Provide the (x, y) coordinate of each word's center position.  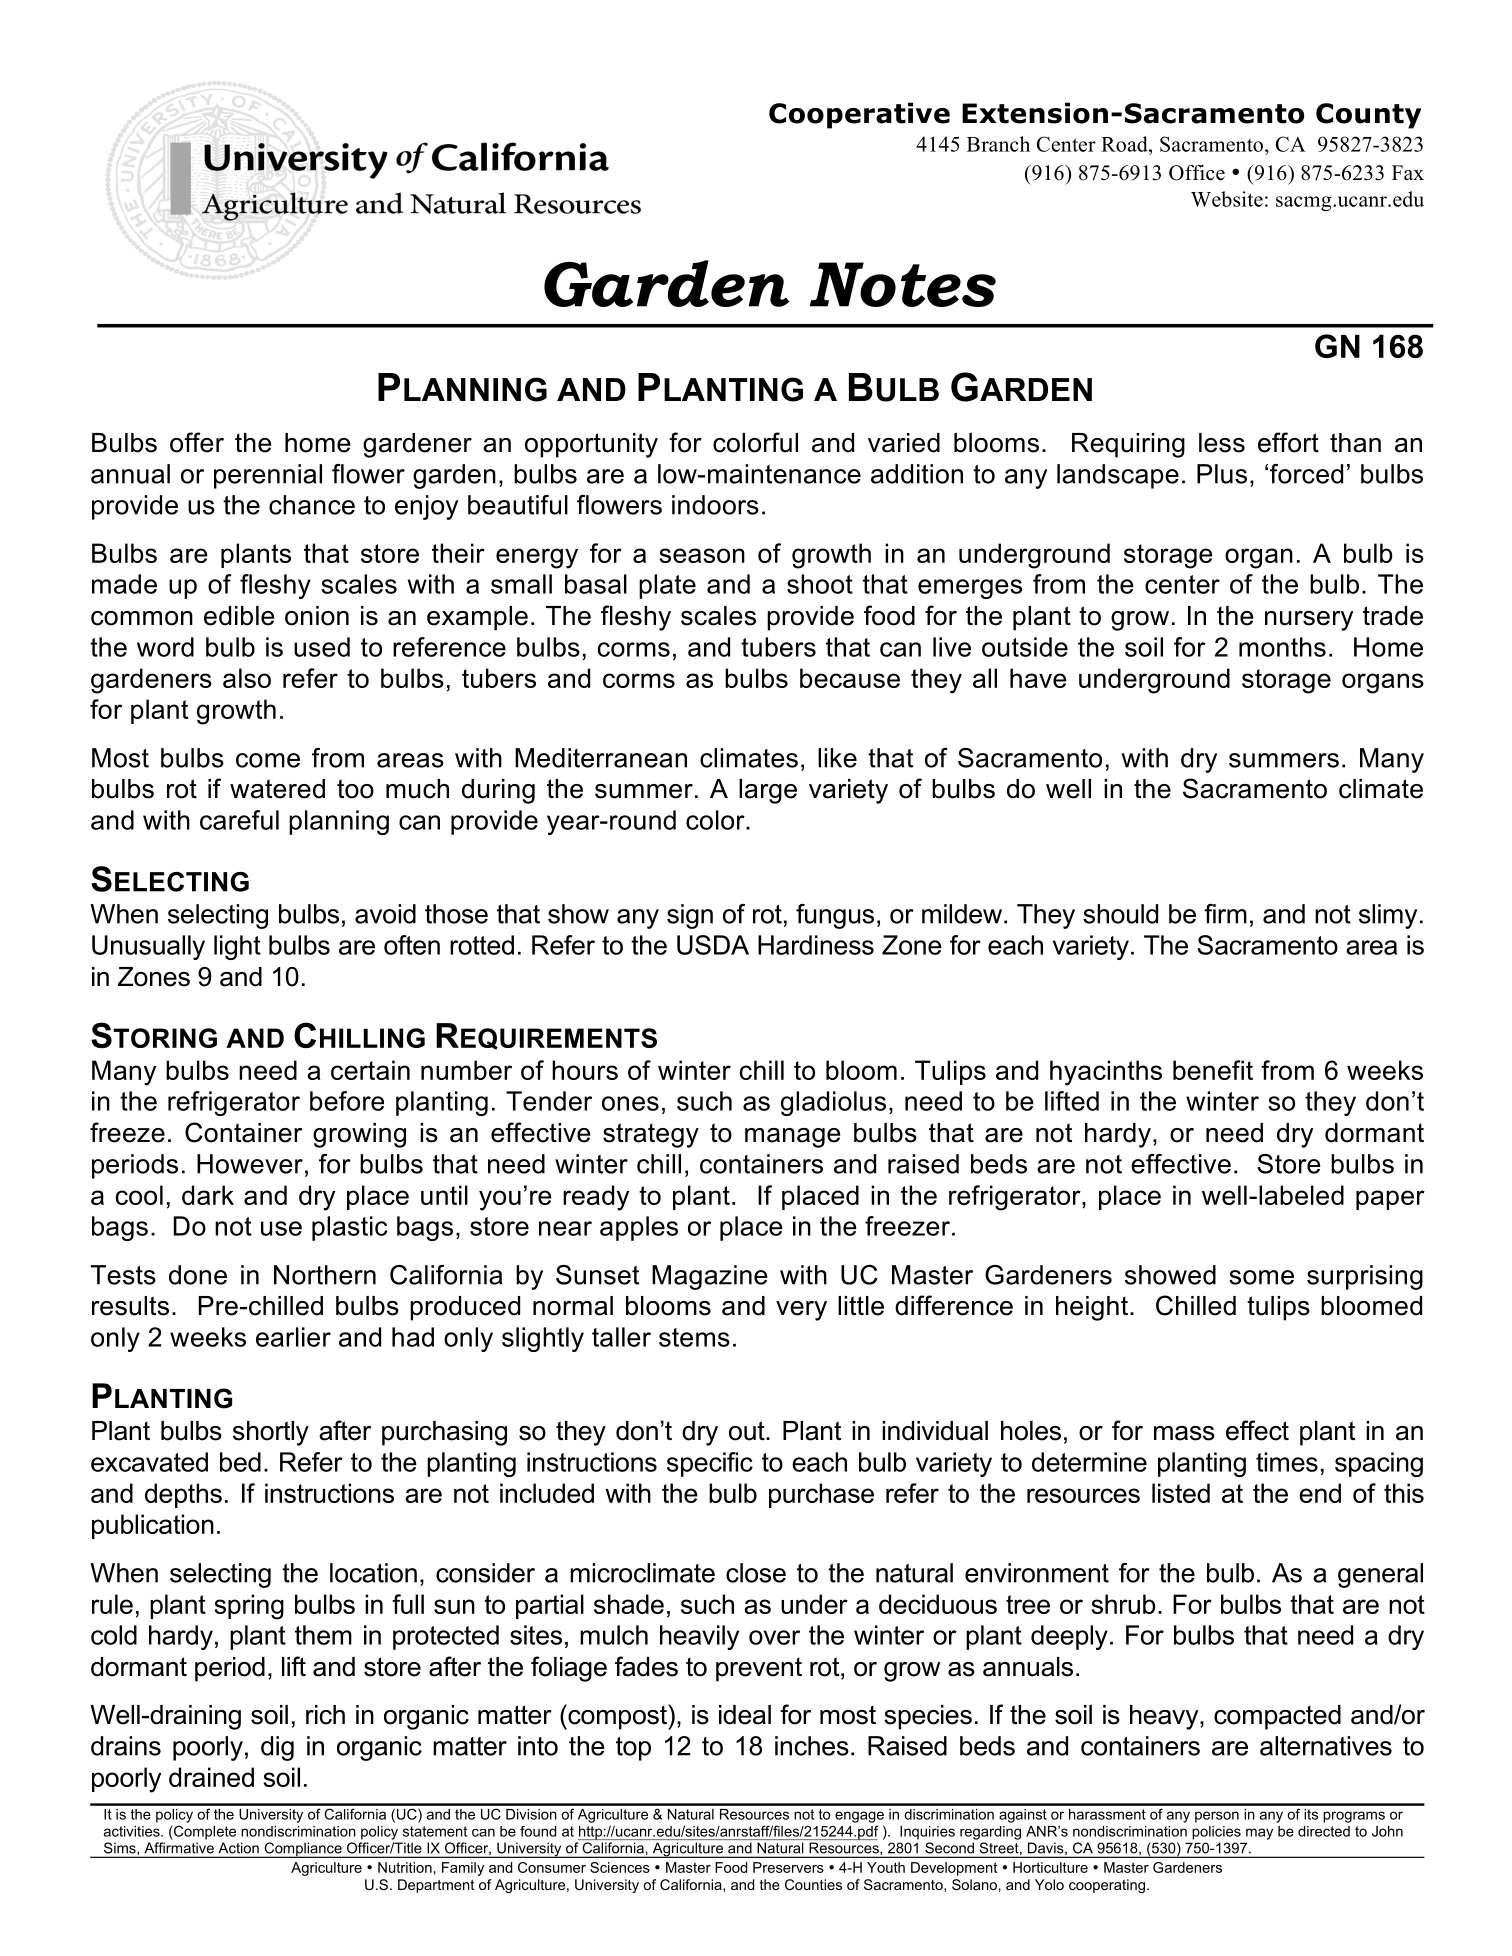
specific (710, 1464)
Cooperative (859, 115)
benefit (1213, 1070)
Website (1227, 199)
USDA (713, 945)
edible (239, 616)
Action (239, 1848)
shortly (271, 1433)
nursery (1309, 621)
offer (197, 442)
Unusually (148, 947)
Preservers (788, 1867)
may (1259, 1834)
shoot (820, 584)
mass (1184, 1433)
